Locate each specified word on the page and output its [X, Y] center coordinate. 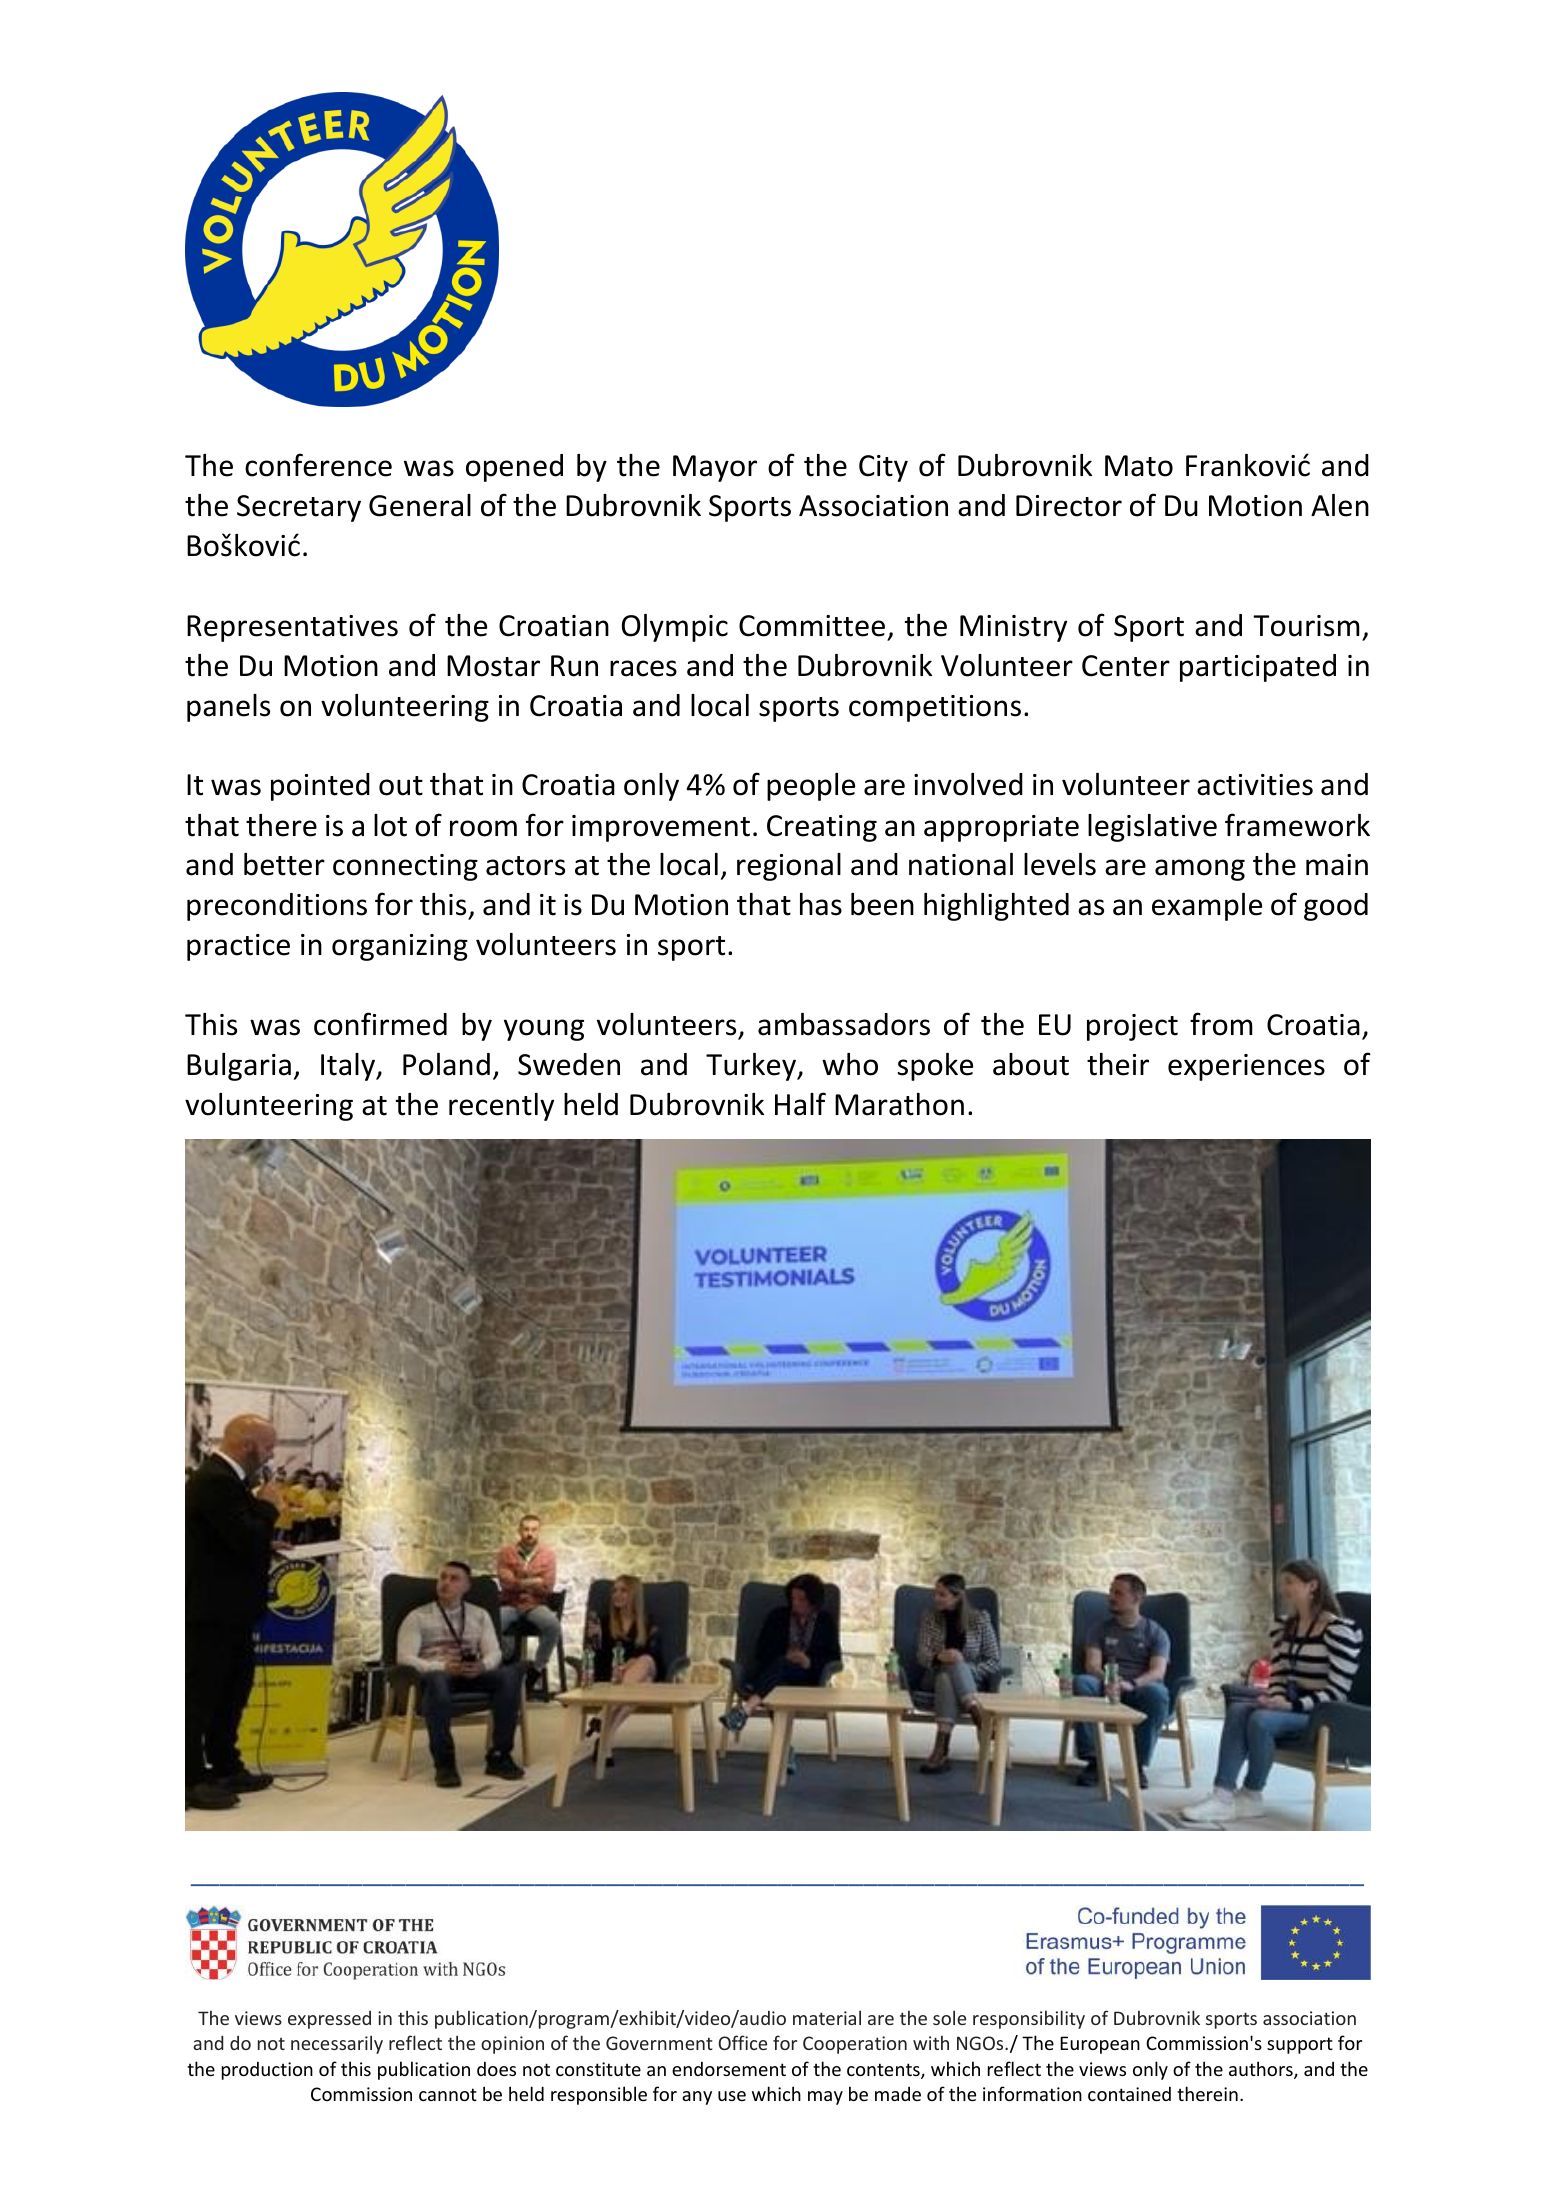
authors [1262, 2070]
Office [742, 2042]
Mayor [715, 468]
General [420, 505]
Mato [1139, 466]
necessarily [337, 2044]
